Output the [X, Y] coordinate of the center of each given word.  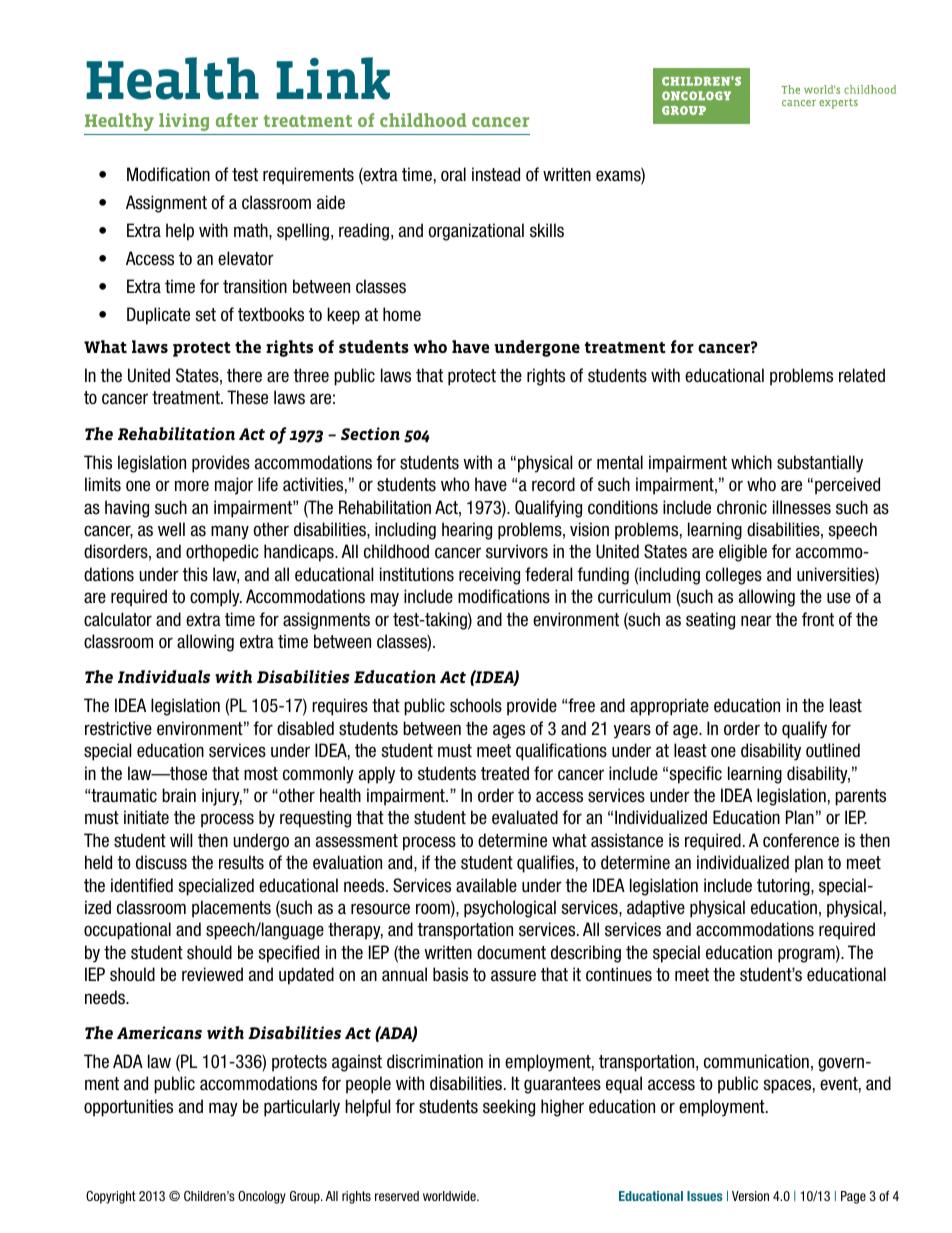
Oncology [262, 1197]
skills [547, 230]
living [184, 122]
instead [496, 174]
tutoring [784, 887]
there [244, 375]
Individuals [164, 676]
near [756, 621]
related [862, 375]
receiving [489, 576]
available [486, 885]
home [402, 314]
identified [142, 885]
